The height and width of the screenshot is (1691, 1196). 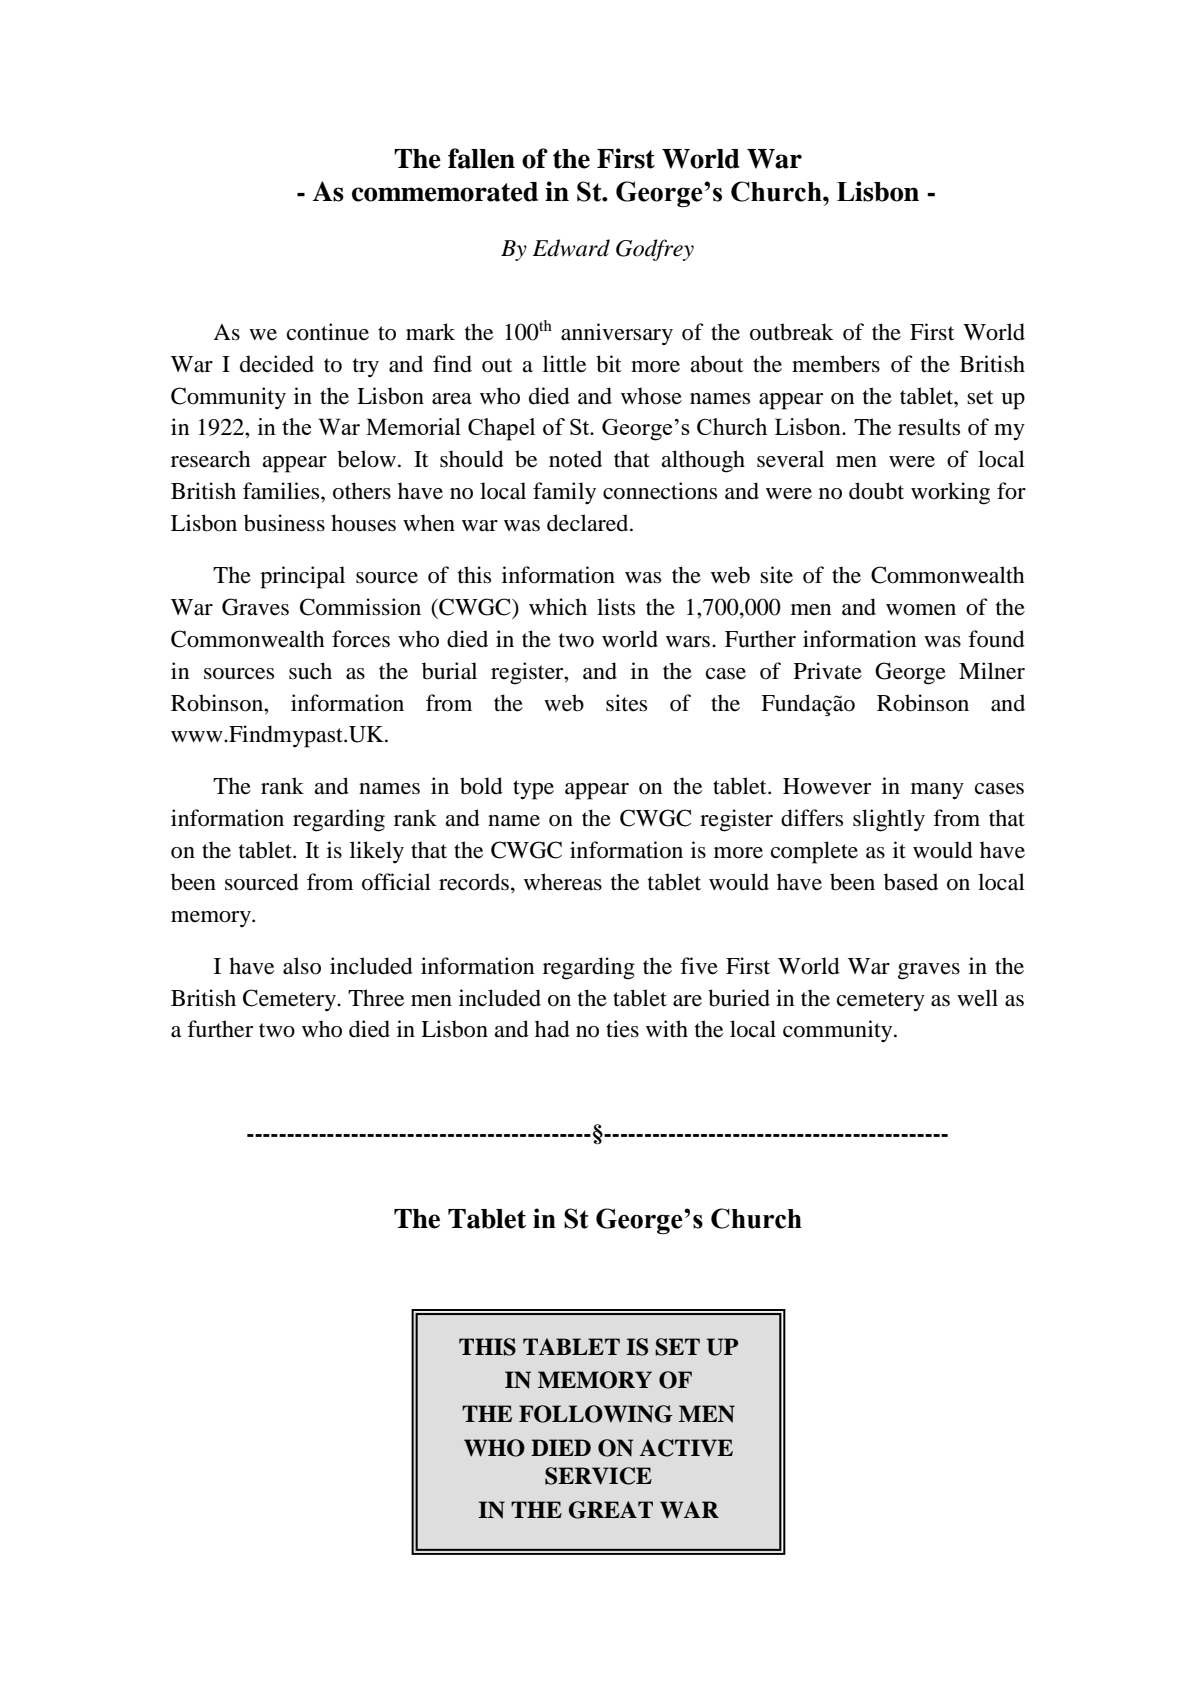 I want to click on ties, so click(x=622, y=1029).
